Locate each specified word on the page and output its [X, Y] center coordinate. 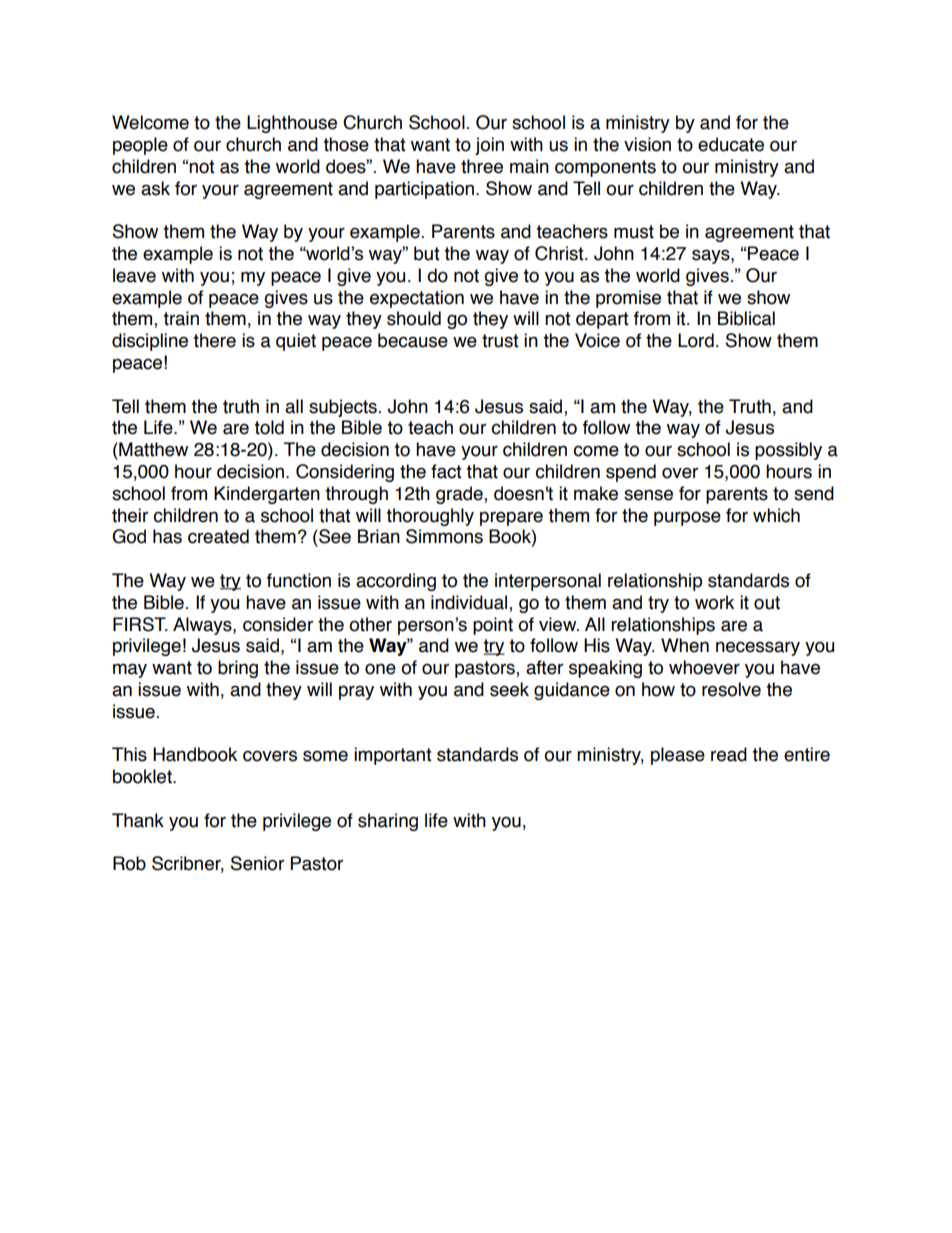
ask [155, 188]
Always [203, 626]
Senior [257, 863]
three [482, 166]
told [269, 427]
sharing [388, 822]
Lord [696, 340]
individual [470, 603]
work [714, 602]
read [729, 754]
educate [731, 144]
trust [500, 341]
